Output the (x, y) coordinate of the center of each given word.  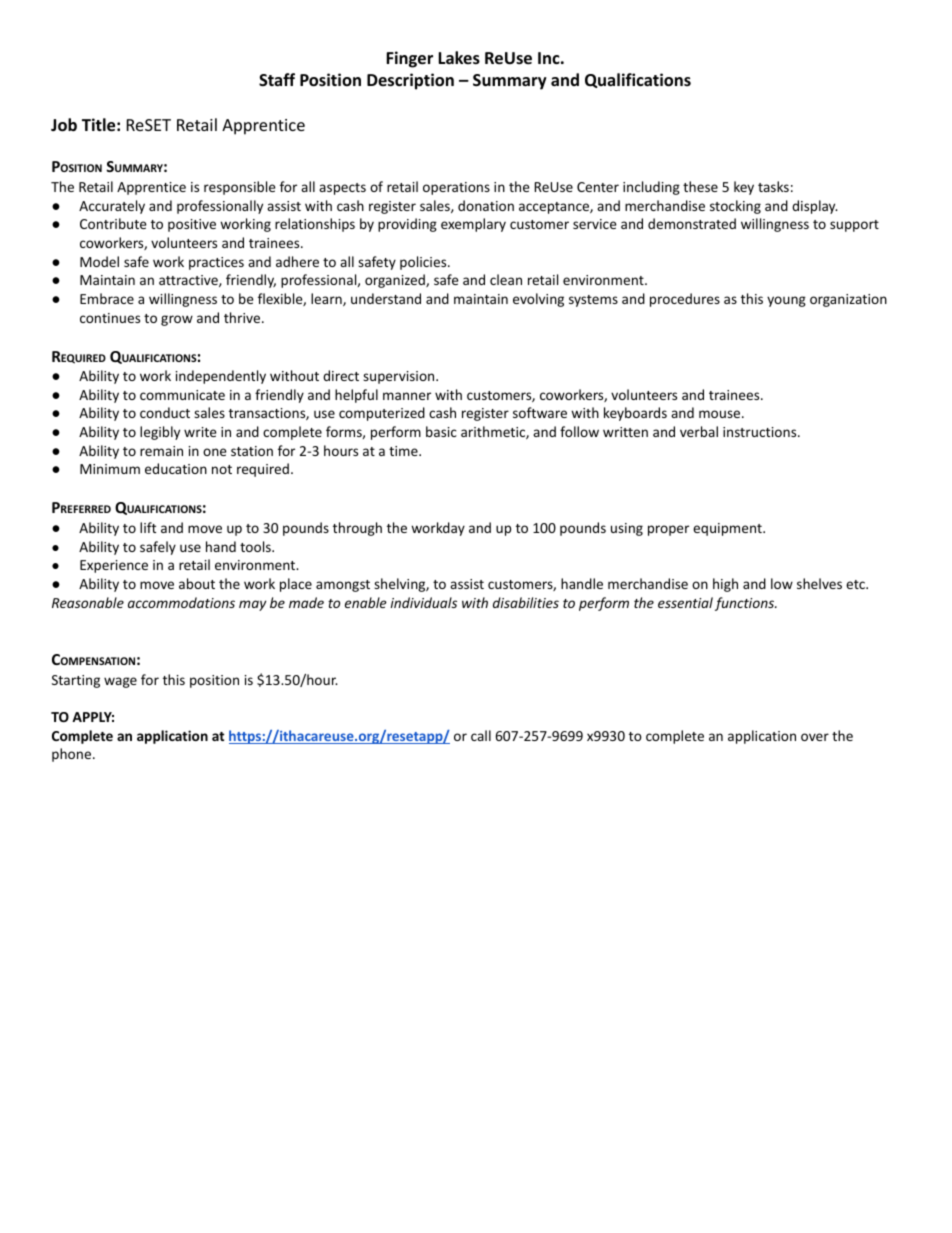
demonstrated (692, 223)
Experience (114, 566)
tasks (773, 186)
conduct (165, 412)
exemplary (473, 225)
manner (407, 396)
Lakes (459, 58)
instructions (761, 432)
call (481, 735)
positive (192, 225)
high (725, 585)
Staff (277, 79)
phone (73, 755)
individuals (424, 602)
